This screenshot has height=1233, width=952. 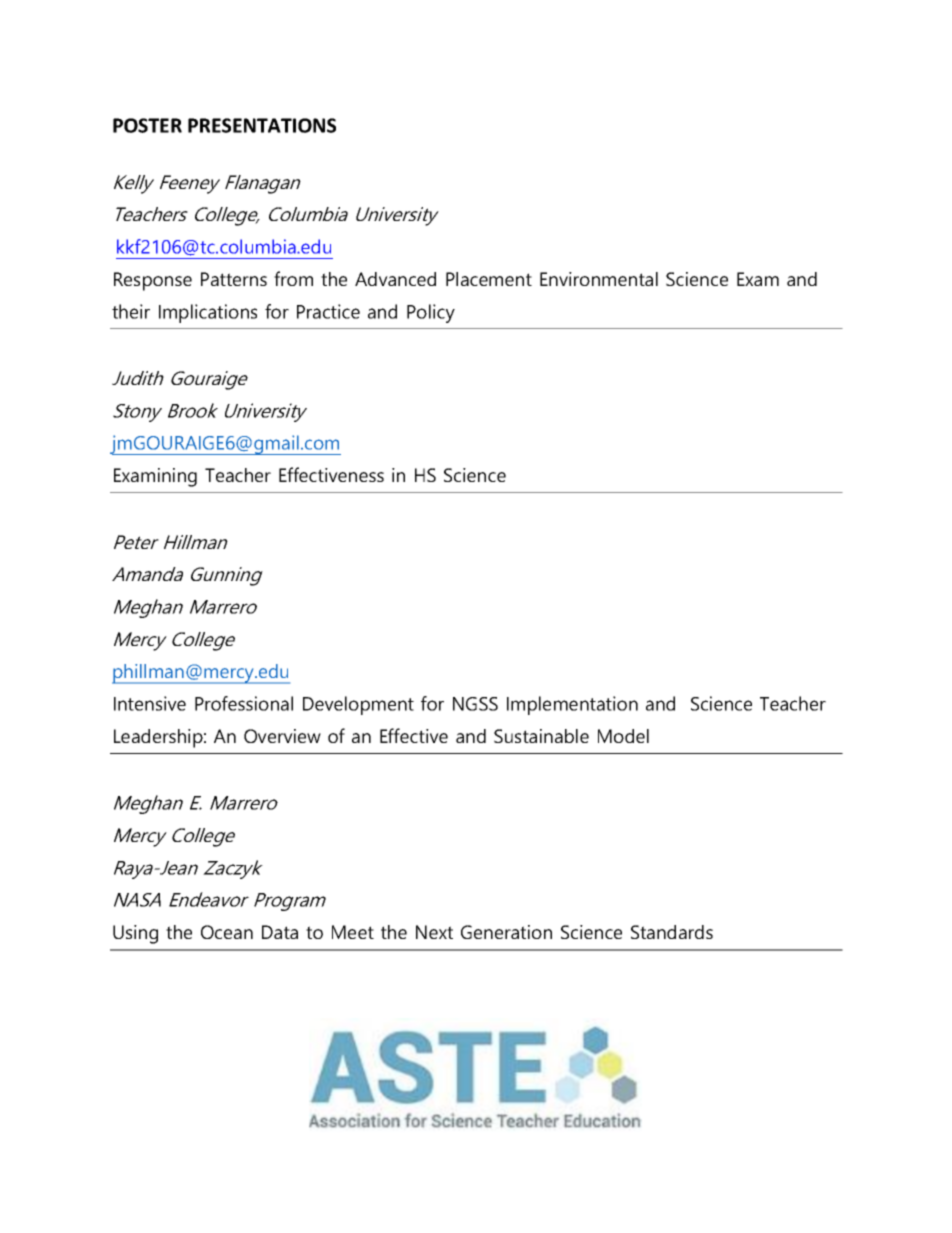 I want to click on Implications, so click(x=208, y=313).
